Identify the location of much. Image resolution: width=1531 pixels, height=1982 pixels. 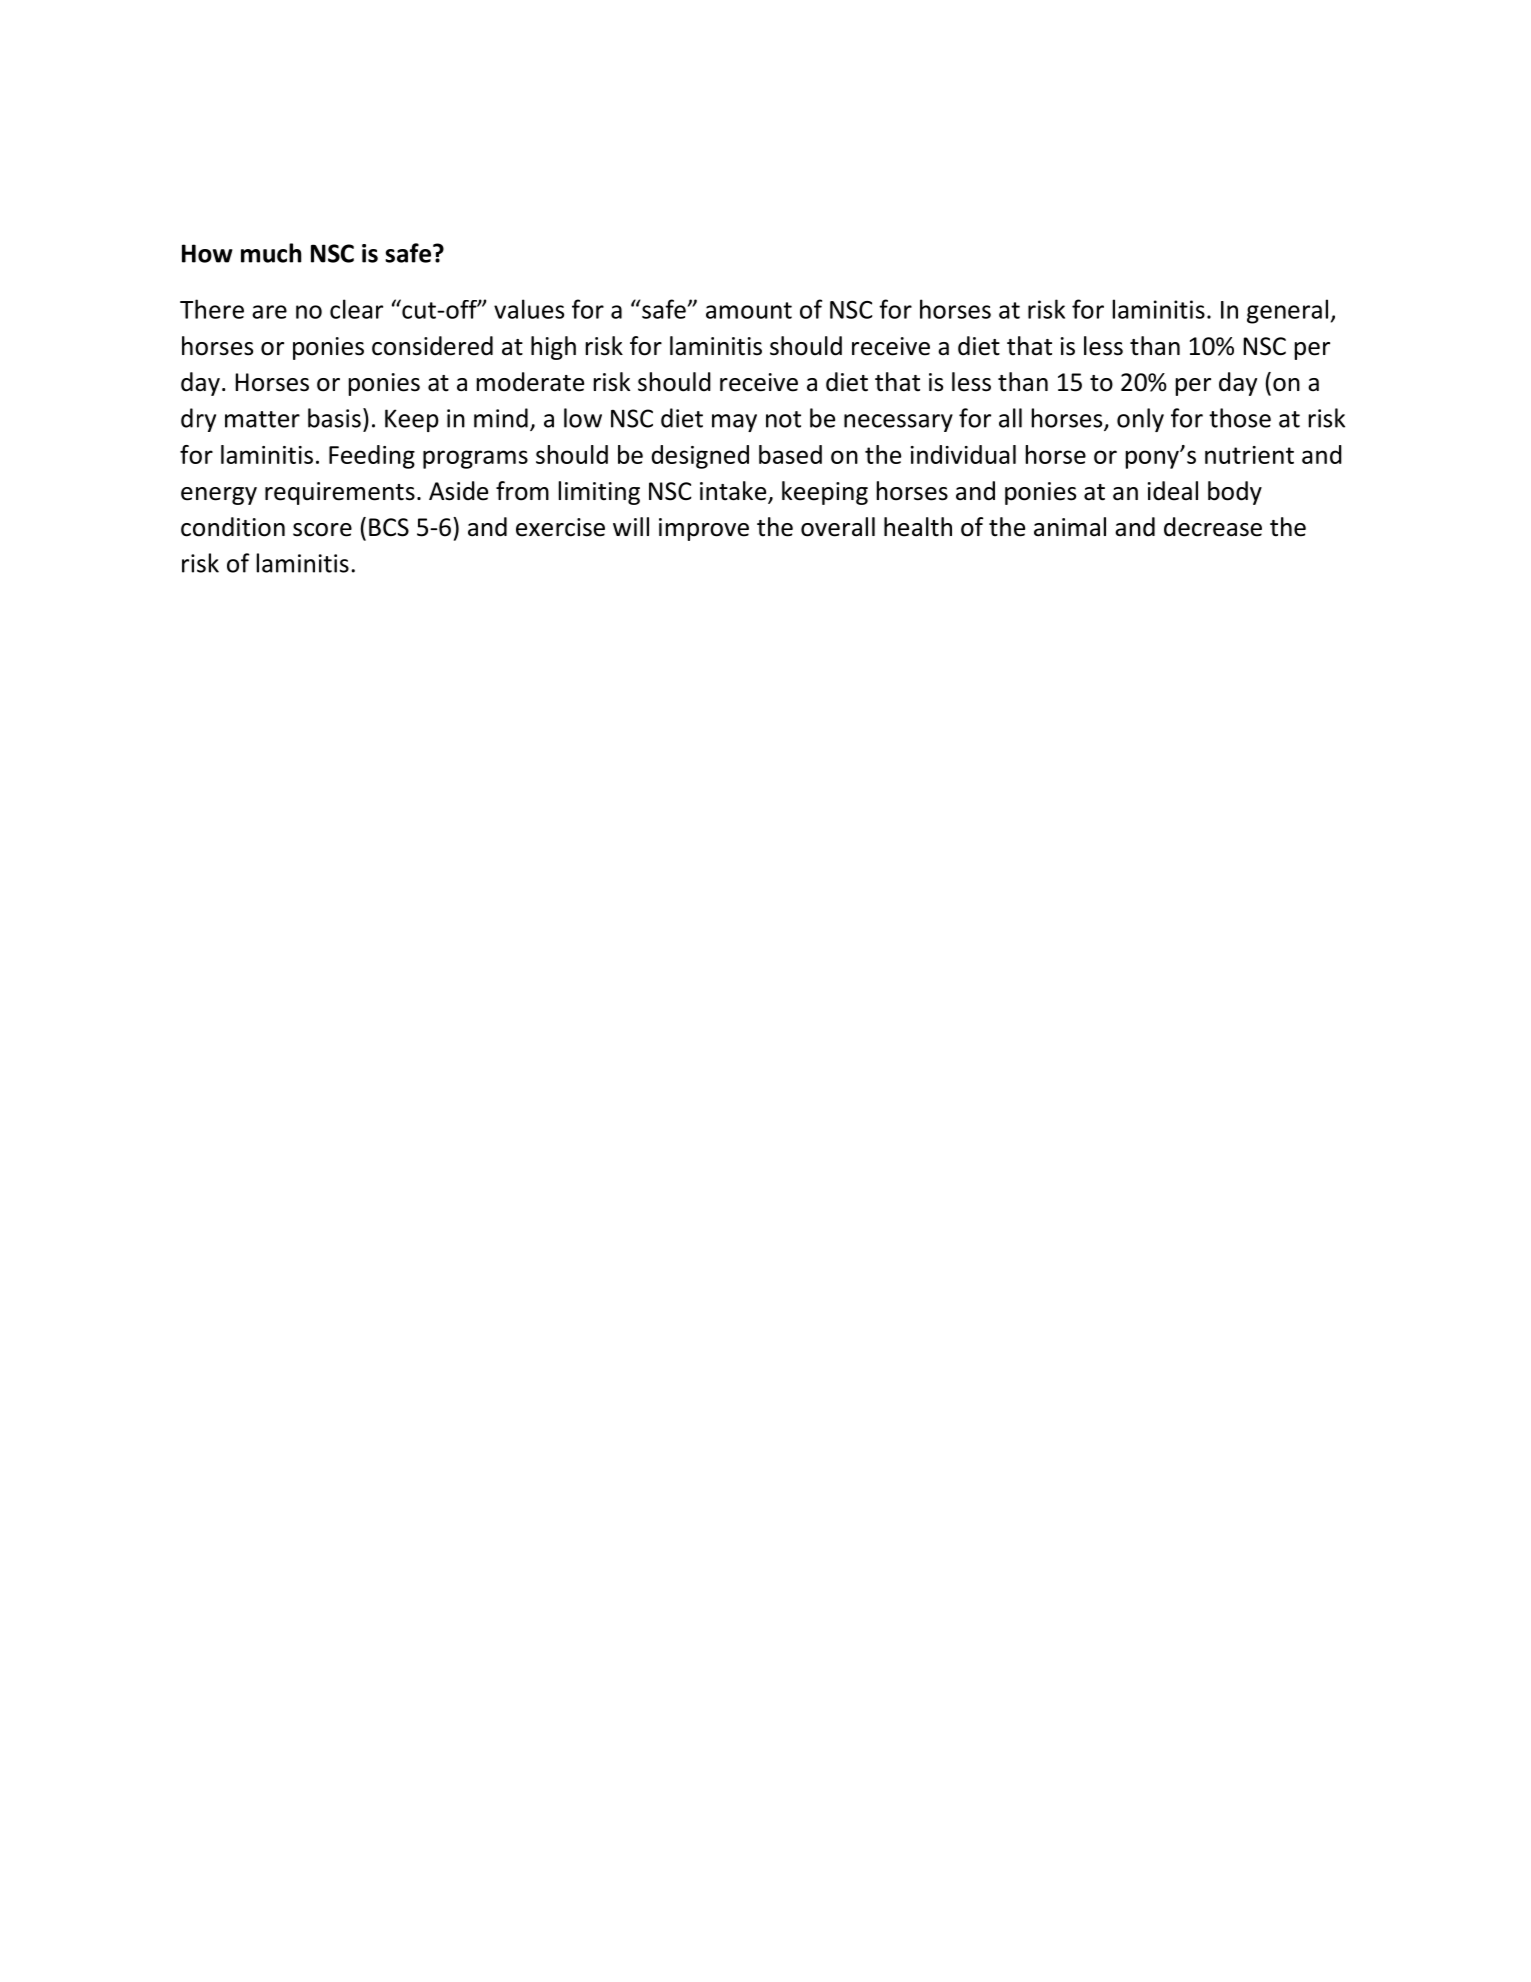
(271, 253).
